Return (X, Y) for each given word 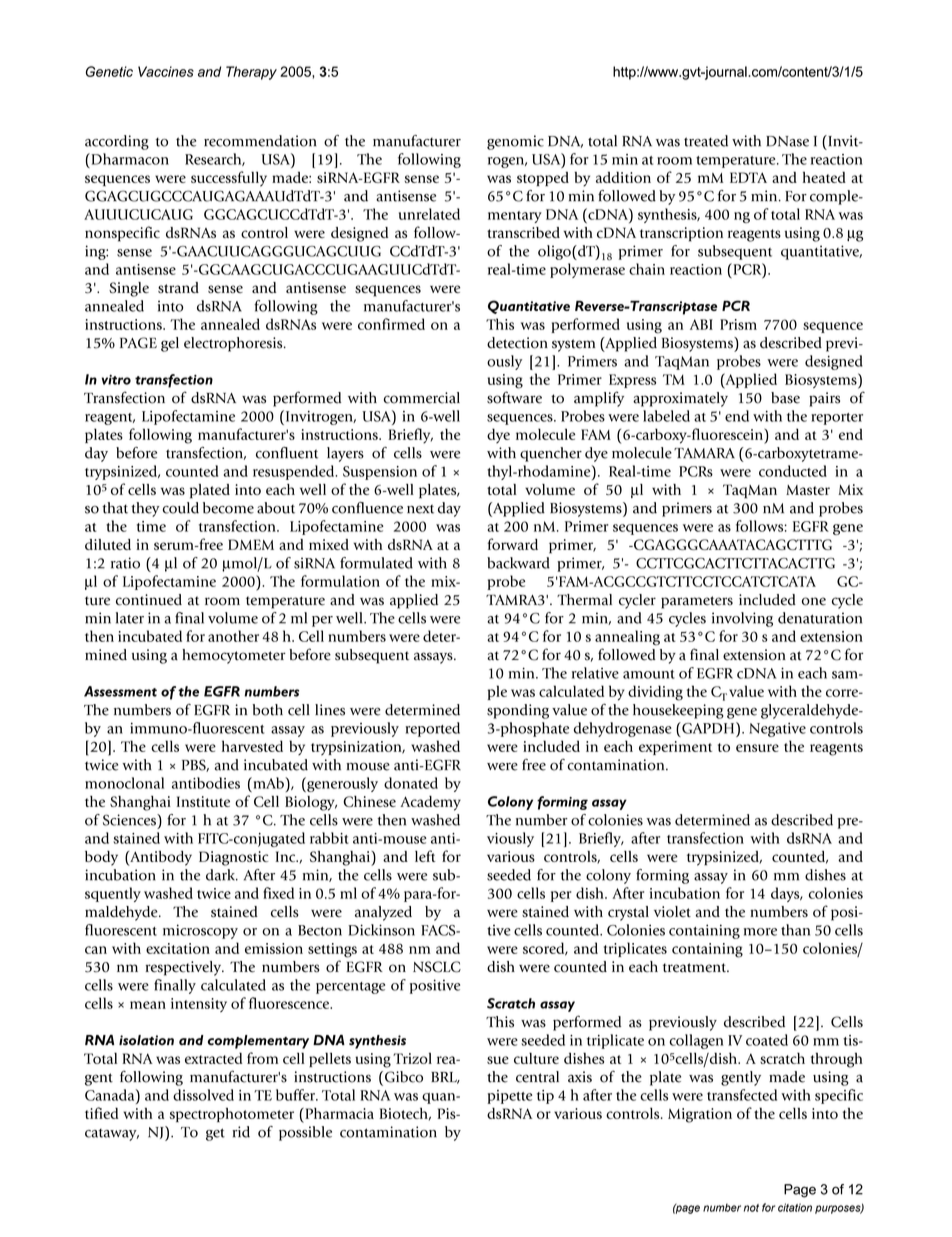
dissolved (203, 1095)
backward (518, 563)
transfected (742, 1095)
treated (706, 141)
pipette (509, 1097)
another (233, 636)
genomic (515, 142)
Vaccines (166, 71)
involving (742, 619)
